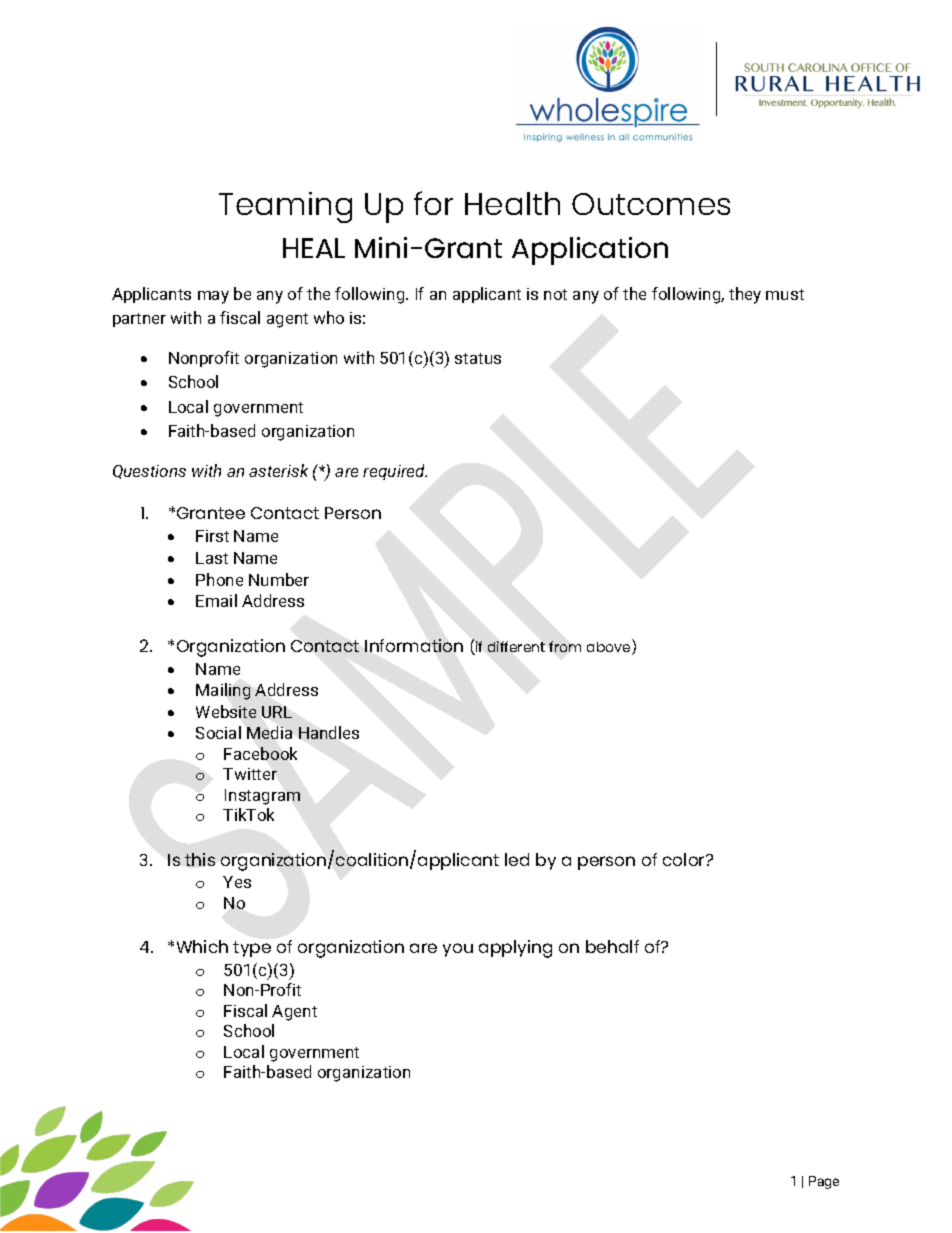  I want to click on Mailing, so click(223, 691).
